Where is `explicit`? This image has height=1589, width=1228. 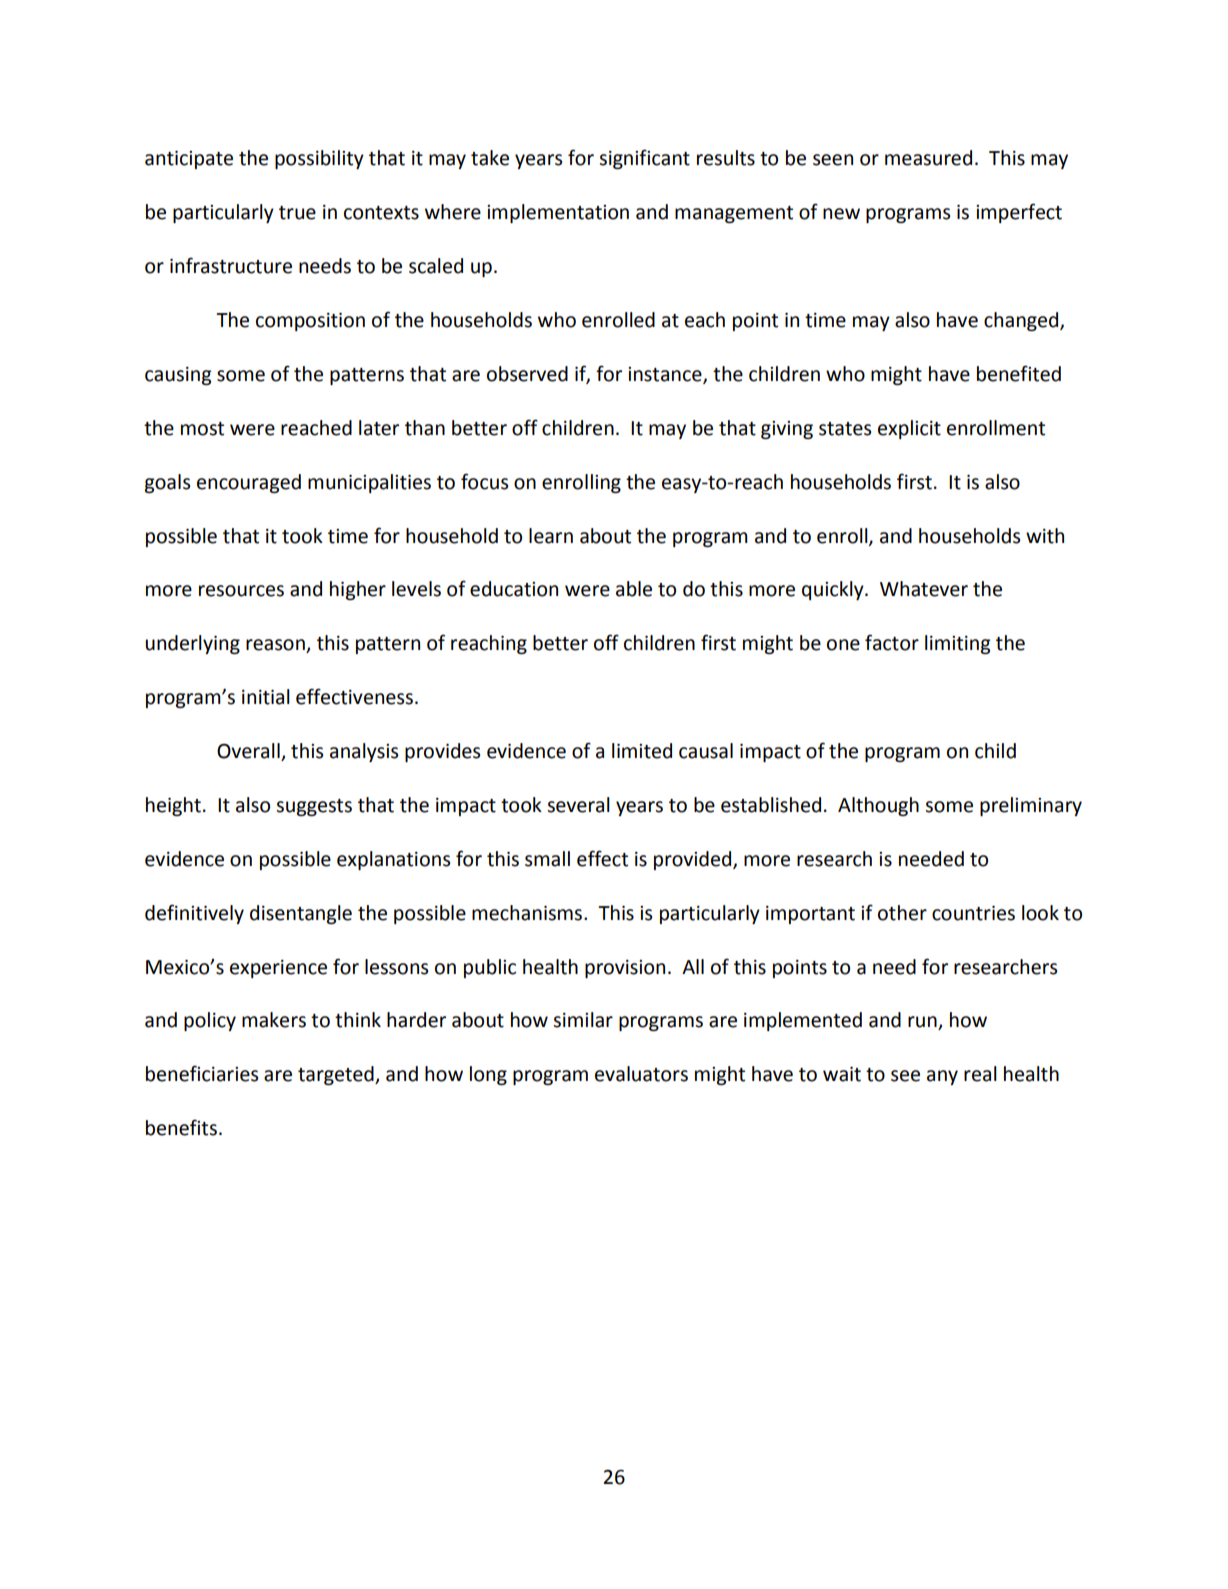
explicit is located at coordinates (909, 429).
